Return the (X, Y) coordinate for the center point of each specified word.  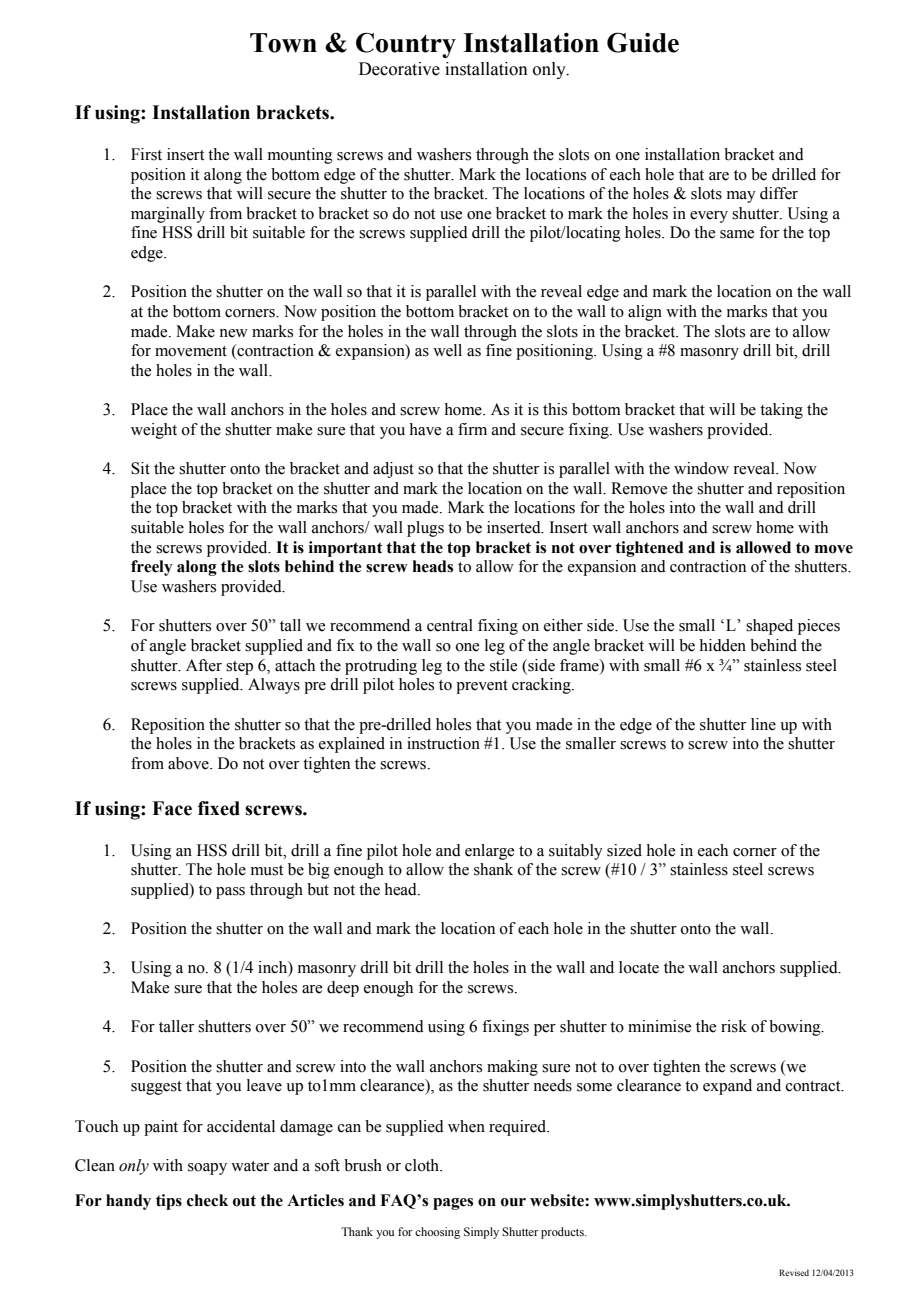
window (701, 468)
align (645, 313)
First (146, 154)
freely (151, 568)
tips (169, 1202)
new (233, 333)
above (189, 763)
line (763, 724)
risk (734, 1026)
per (545, 1030)
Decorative (399, 69)
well (447, 350)
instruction (443, 743)
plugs (425, 529)
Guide (643, 42)
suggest (156, 1088)
